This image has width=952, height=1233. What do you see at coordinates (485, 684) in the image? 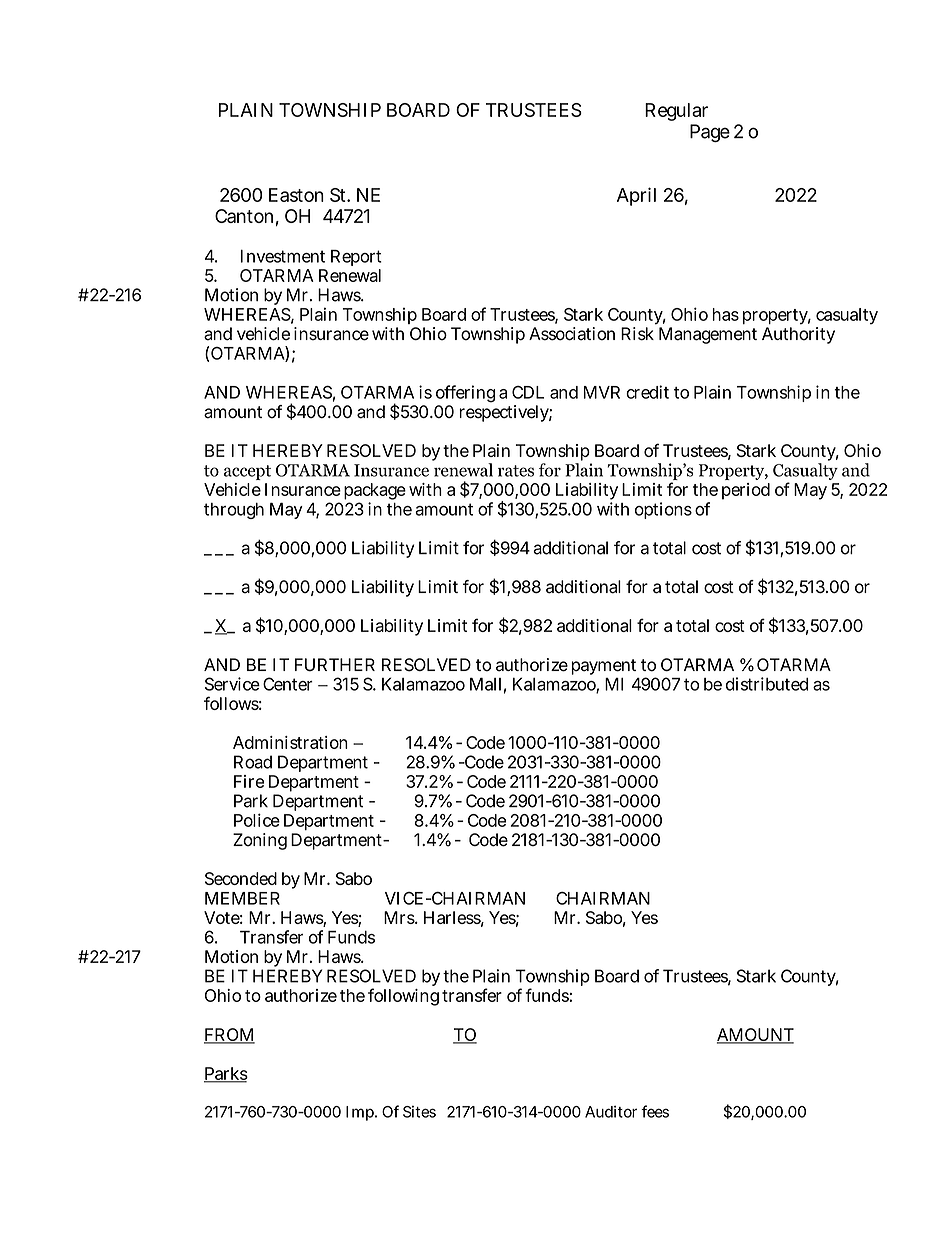
I see `Mall` at bounding box center [485, 684].
